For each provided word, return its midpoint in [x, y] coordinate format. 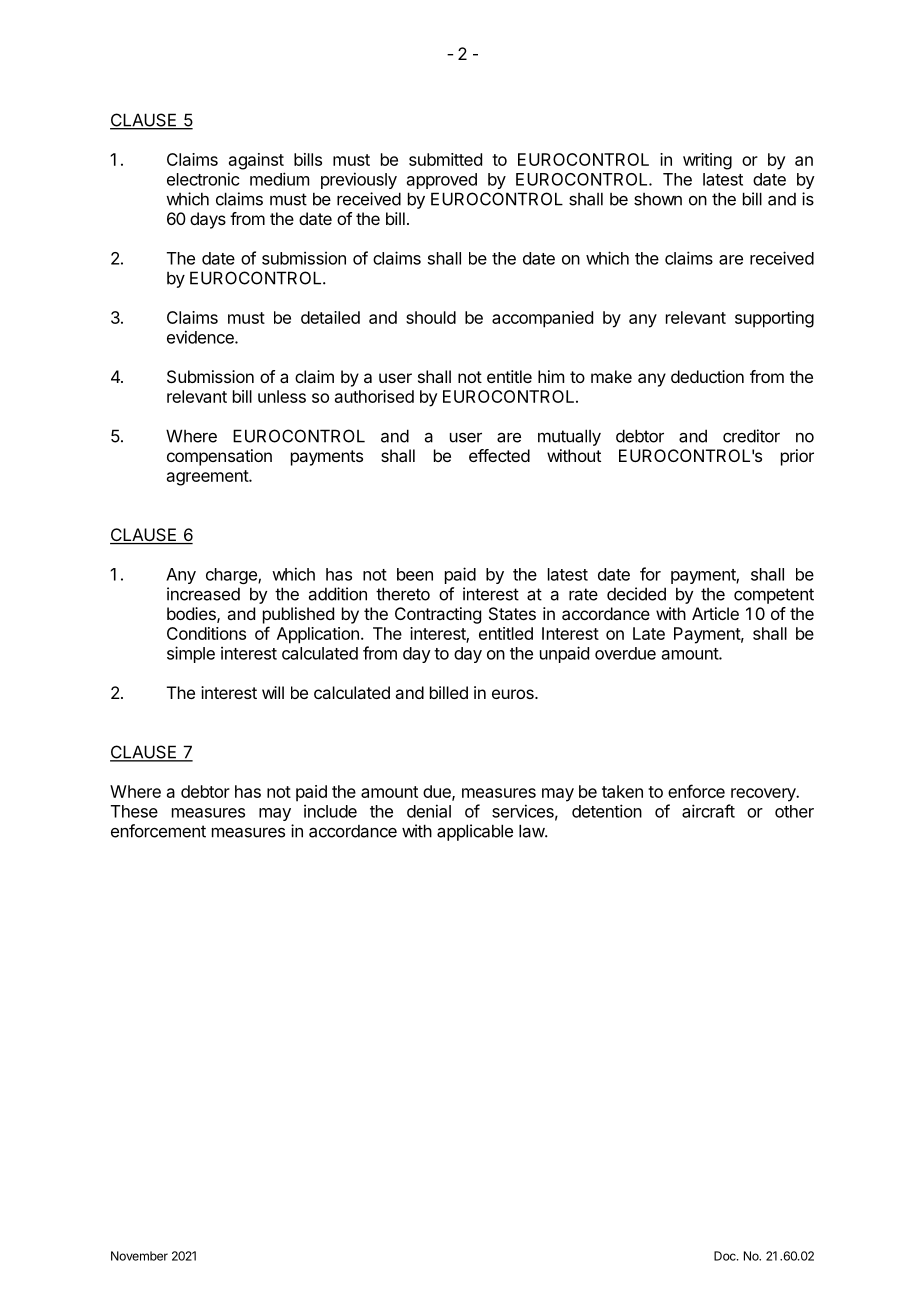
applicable [475, 832]
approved [442, 181]
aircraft [708, 811]
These [134, 811]
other [794, 811]
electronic [203, 179]
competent [774, 596]
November [139, 1256]
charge [232, 576]
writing [707, 161]
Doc [726, 1256]
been [415, 574]
